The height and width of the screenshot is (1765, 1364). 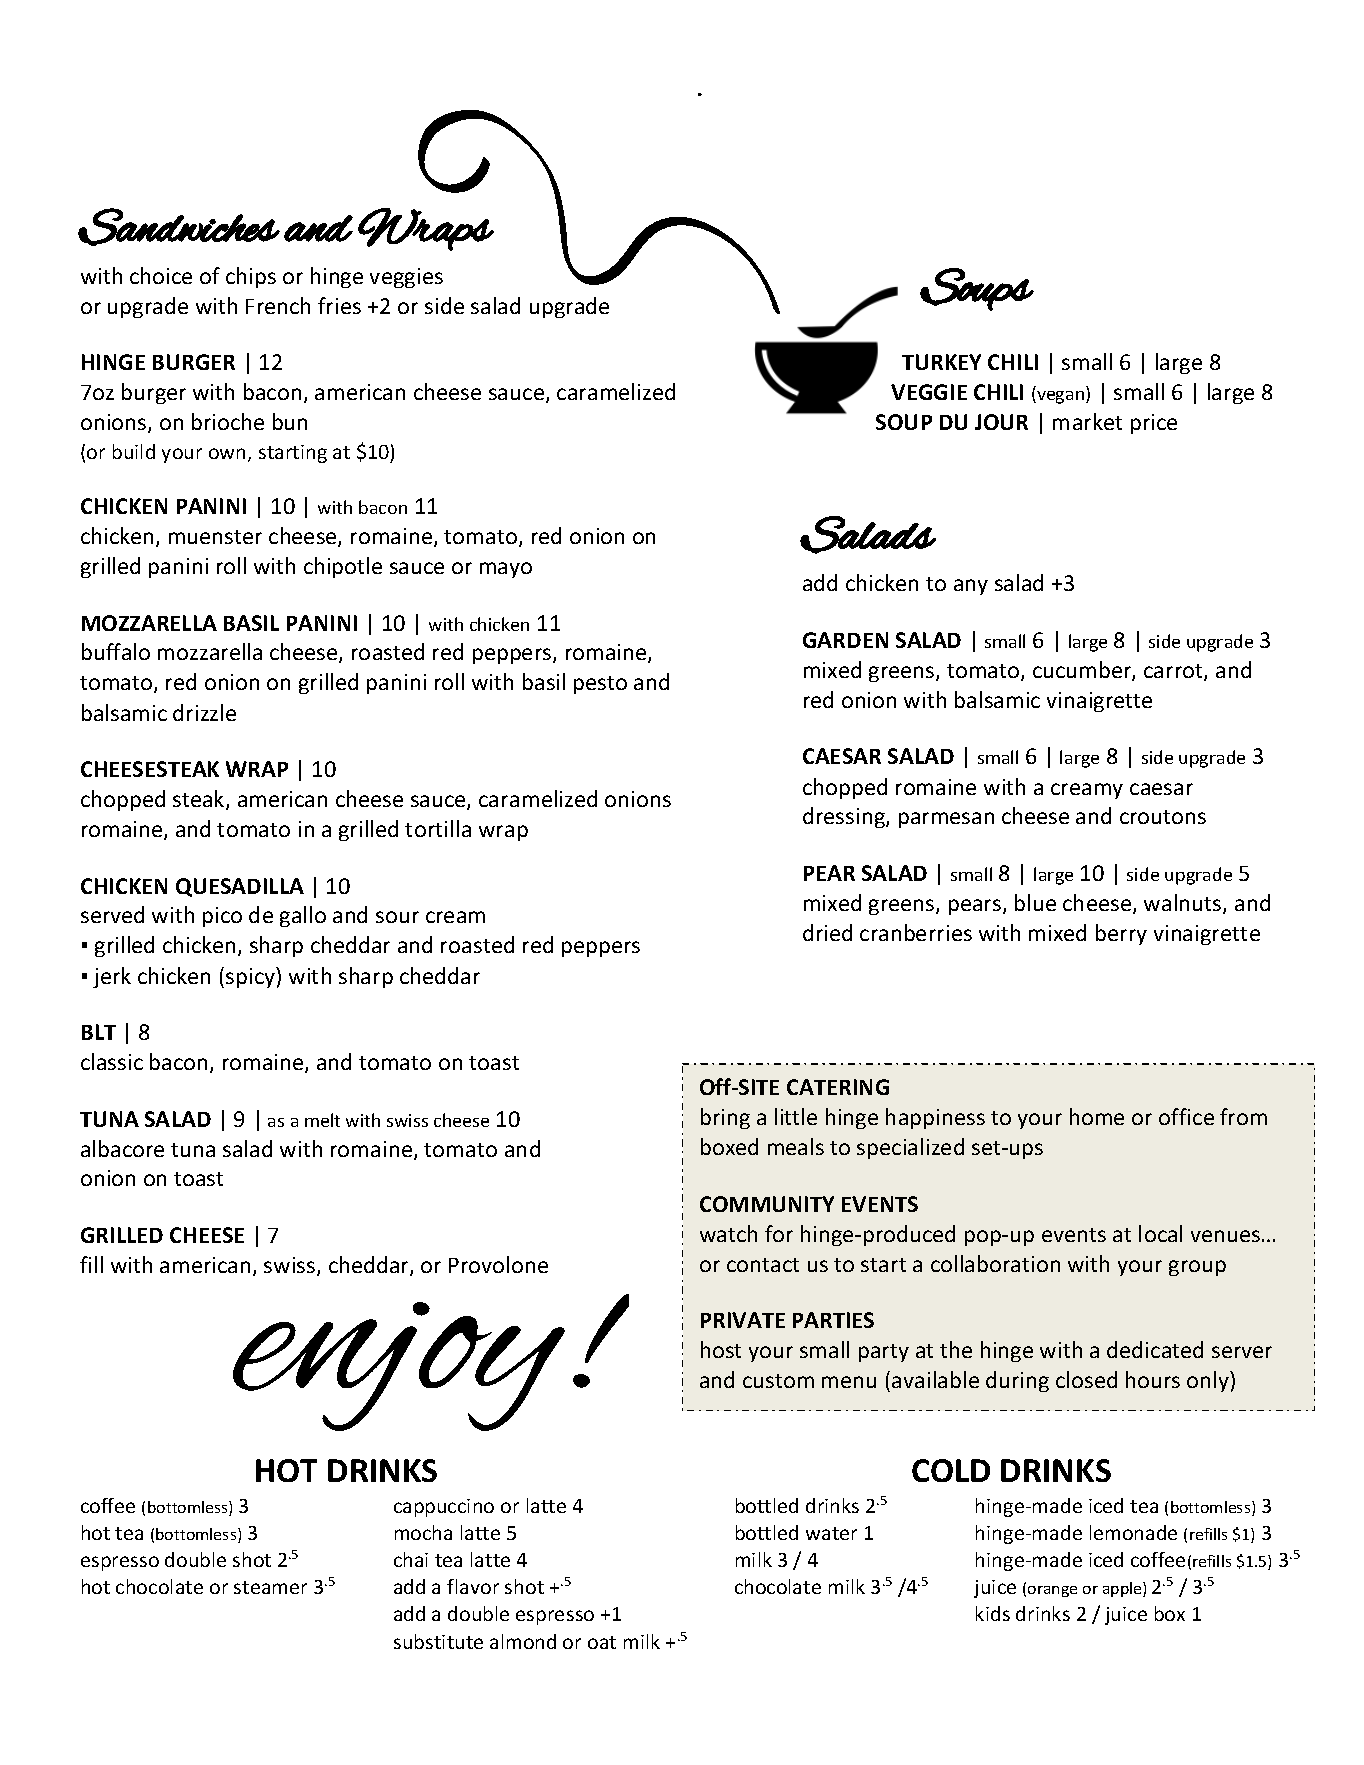 I want to click on vegan, so click(x=1061, y=397).
